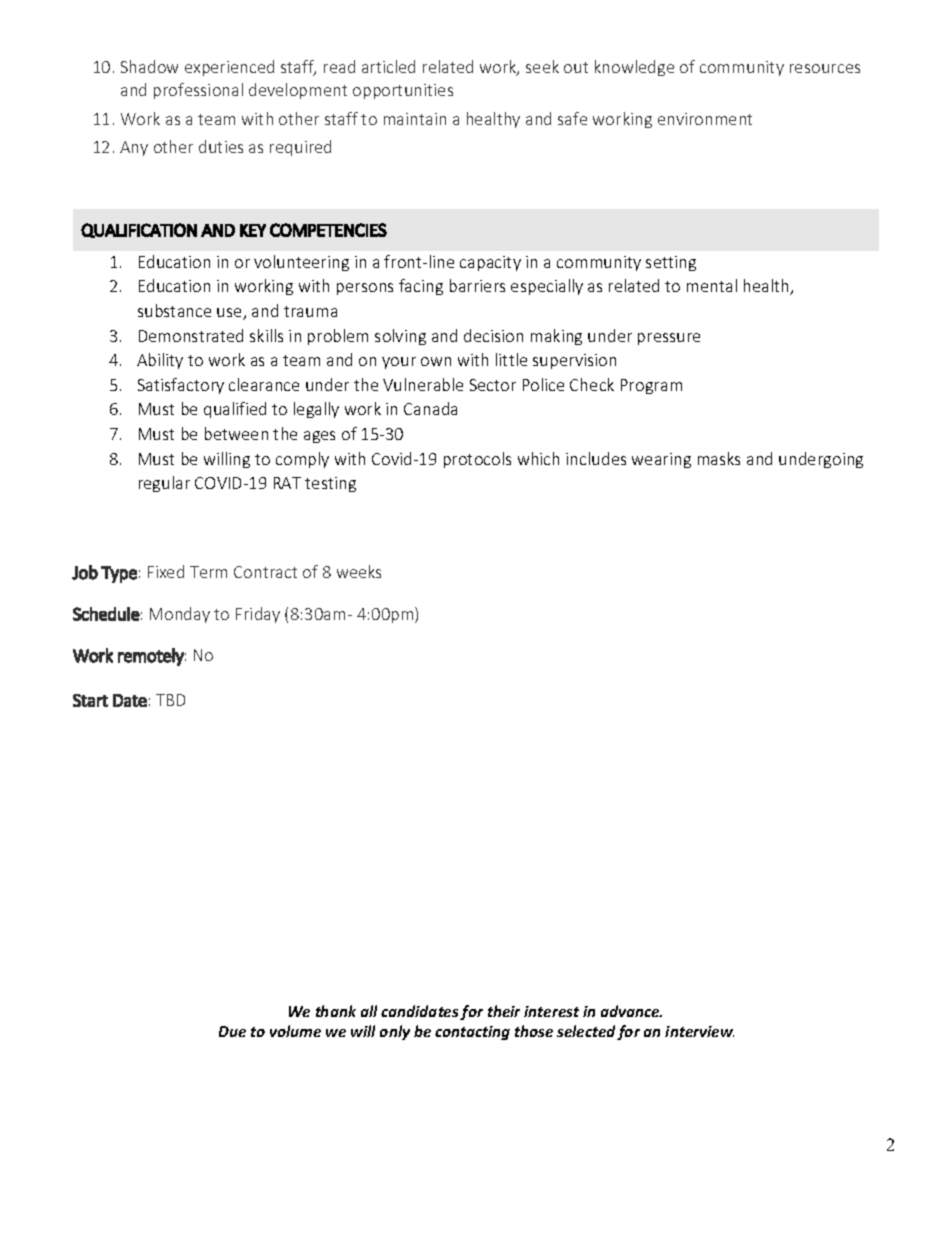 This screenshot has width=952, height=1233. What do you see at coordinates (166, 571) in the screenshot?
I see `Fixed` at bounding box center [166, 571].
